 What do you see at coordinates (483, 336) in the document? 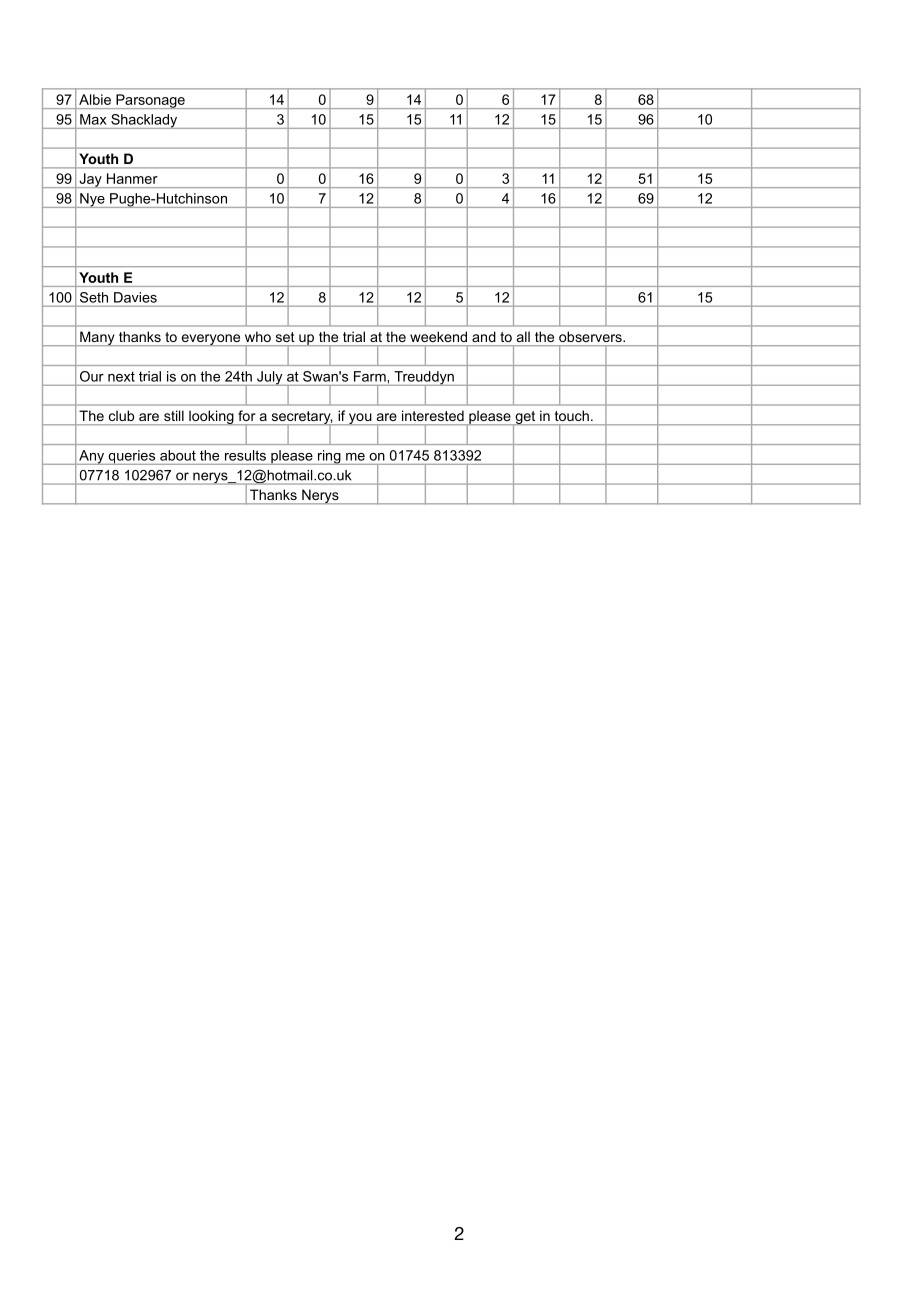
I see `and` at bounding box center [483, 336].
